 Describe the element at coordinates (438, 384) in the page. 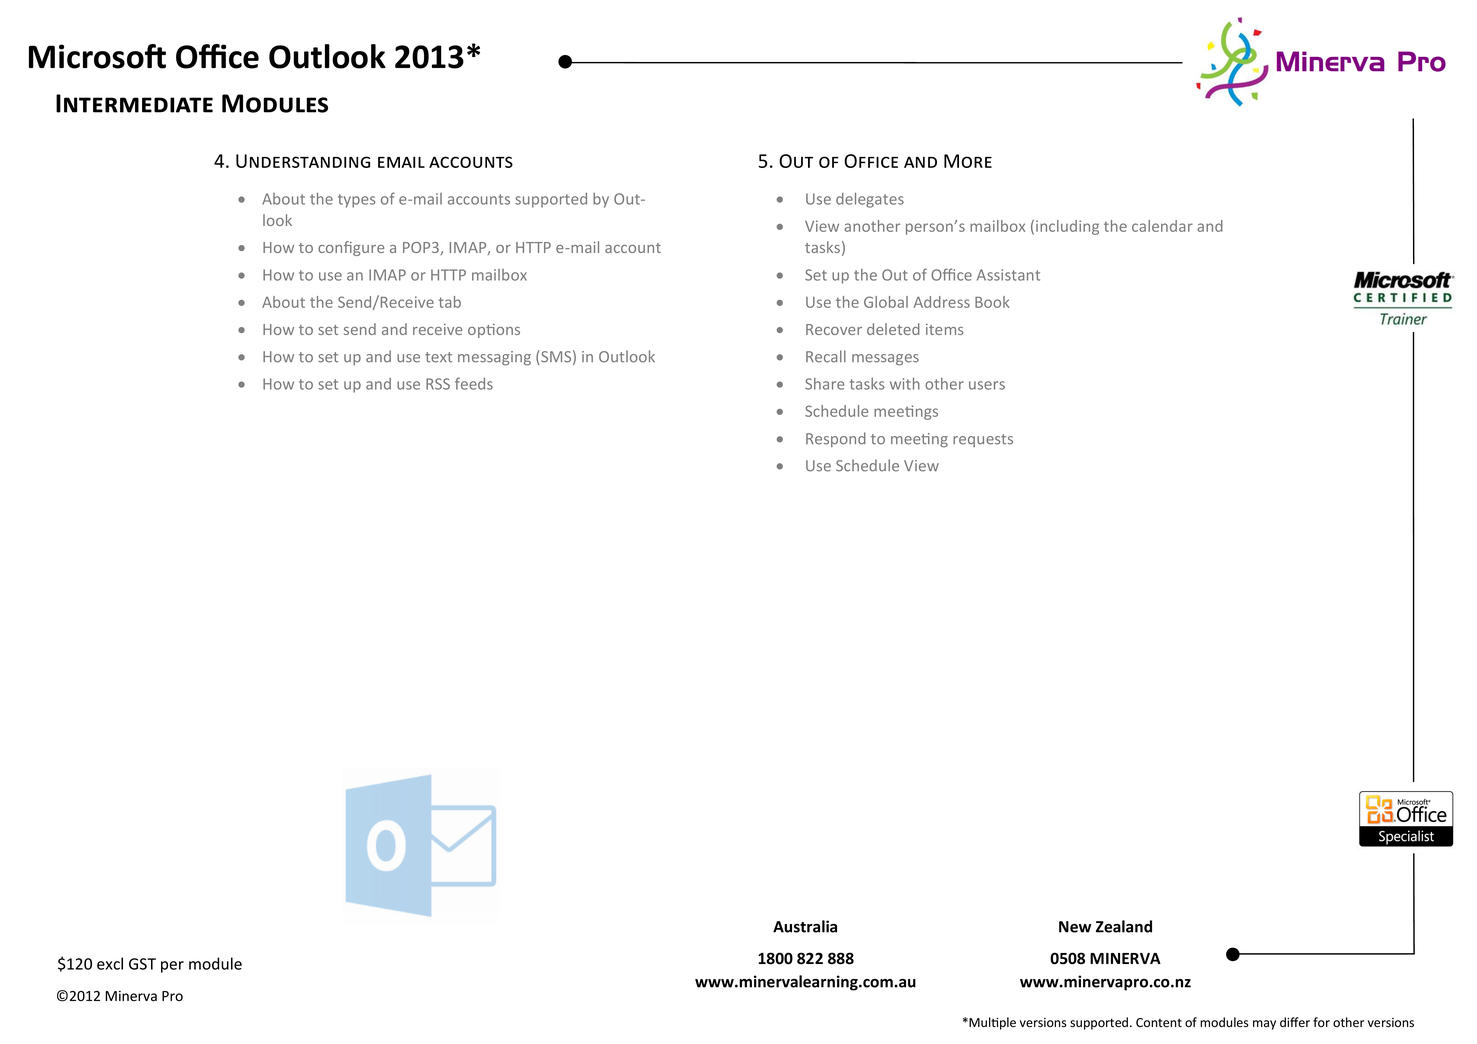

I see `RSS` at that location.
